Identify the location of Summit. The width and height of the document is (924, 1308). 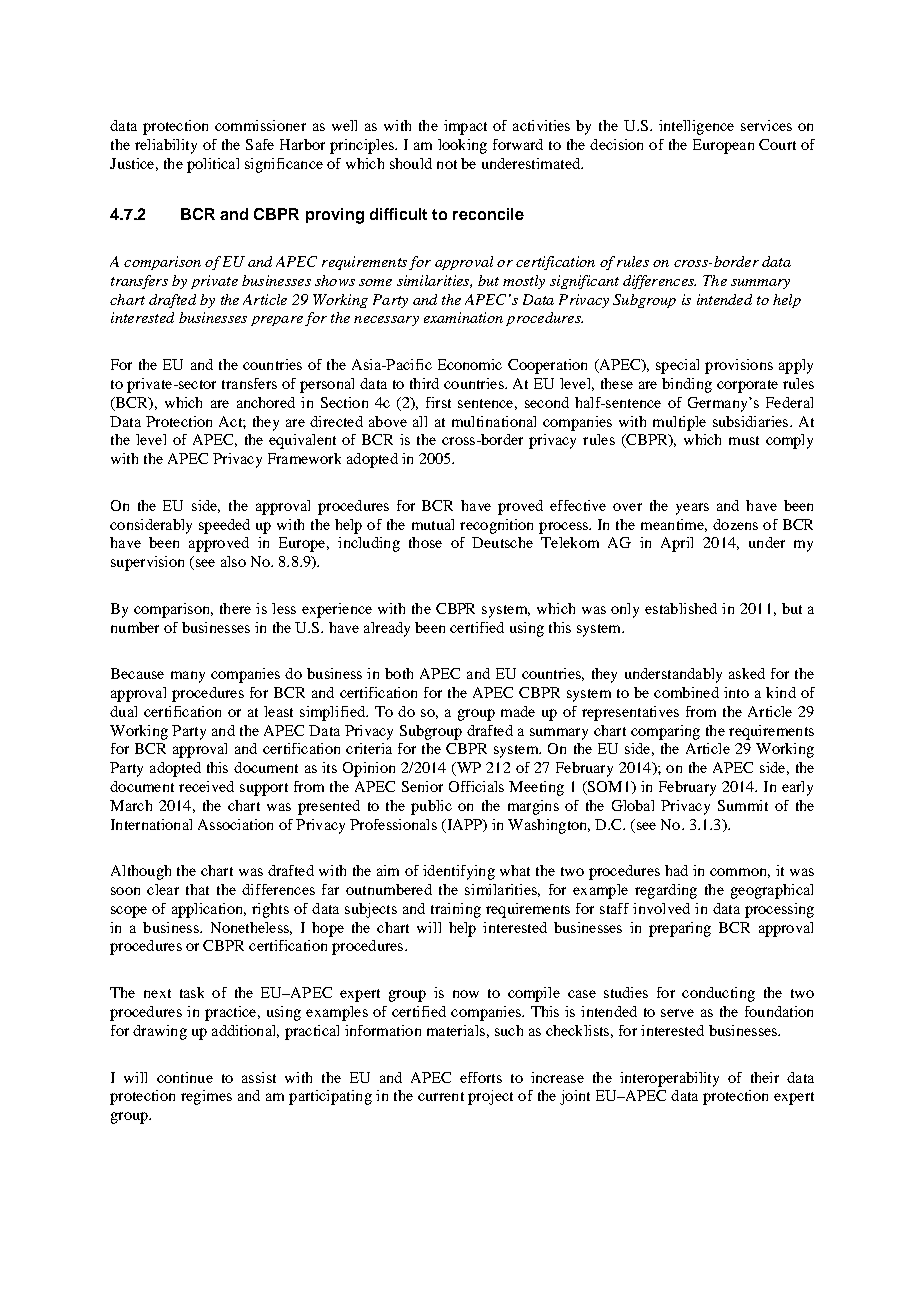
(743, 805).
